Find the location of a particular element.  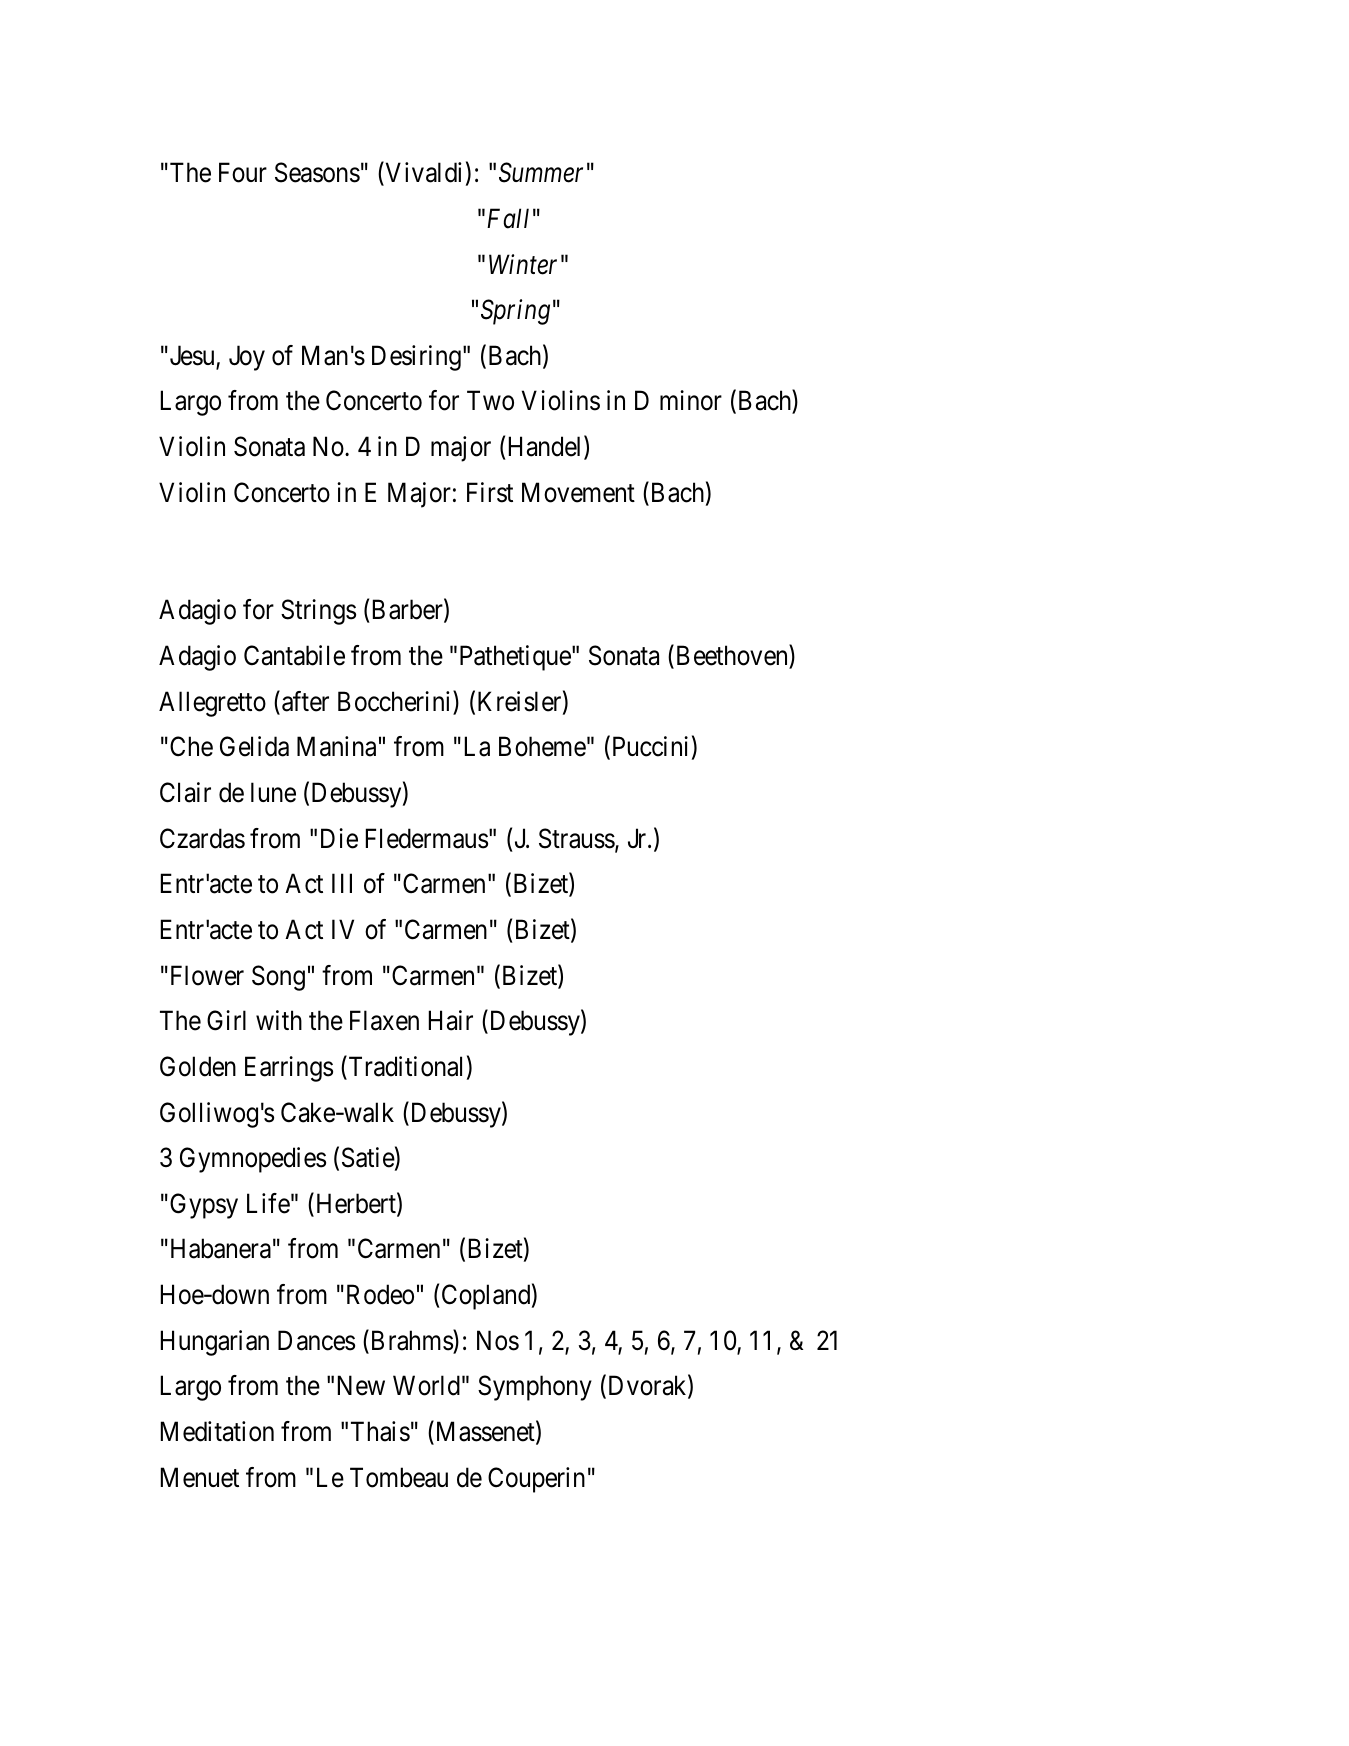

Strings is located at coordinates (318, 612).
